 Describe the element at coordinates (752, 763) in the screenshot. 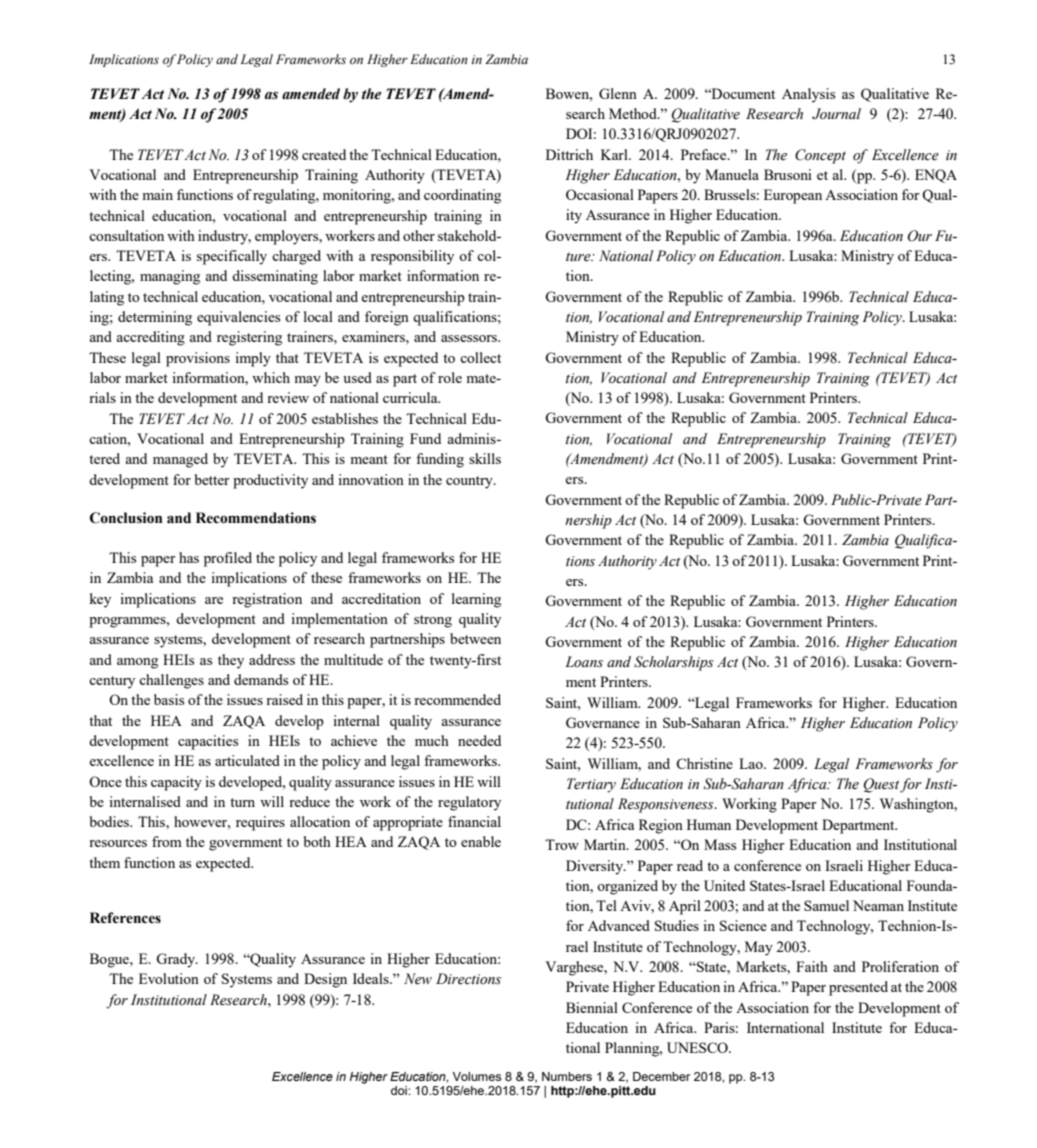

I see `Lao` at that location.
